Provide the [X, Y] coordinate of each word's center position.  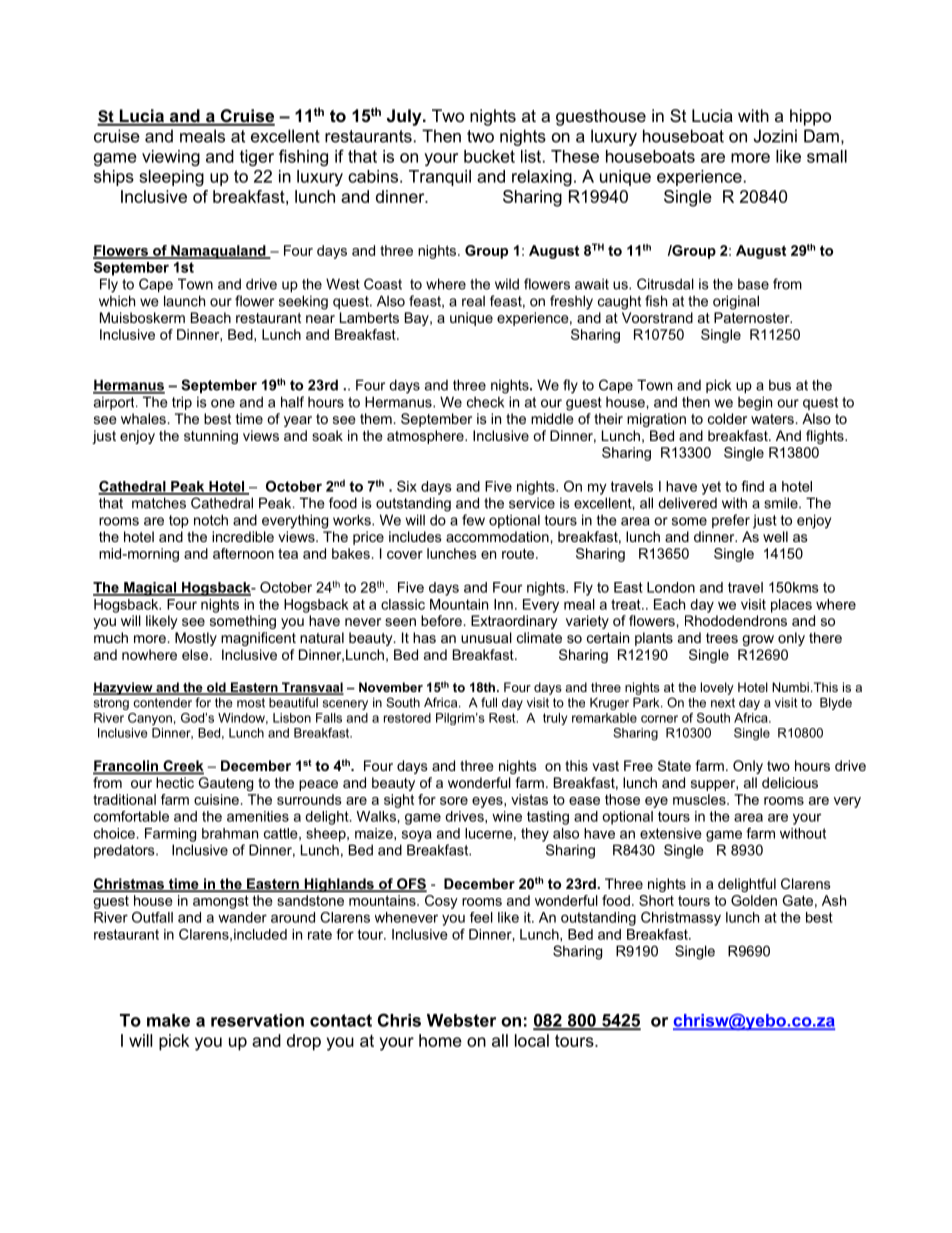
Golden [754, 900]
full [489, 702]
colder [727, 418]
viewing [171, 158]
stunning [211, 437]
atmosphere [426, 437]
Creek [182, 767]
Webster [461, 1020]
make [168, 1020]
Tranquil [440, 178]
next [723, 703]
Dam [821, 136]
